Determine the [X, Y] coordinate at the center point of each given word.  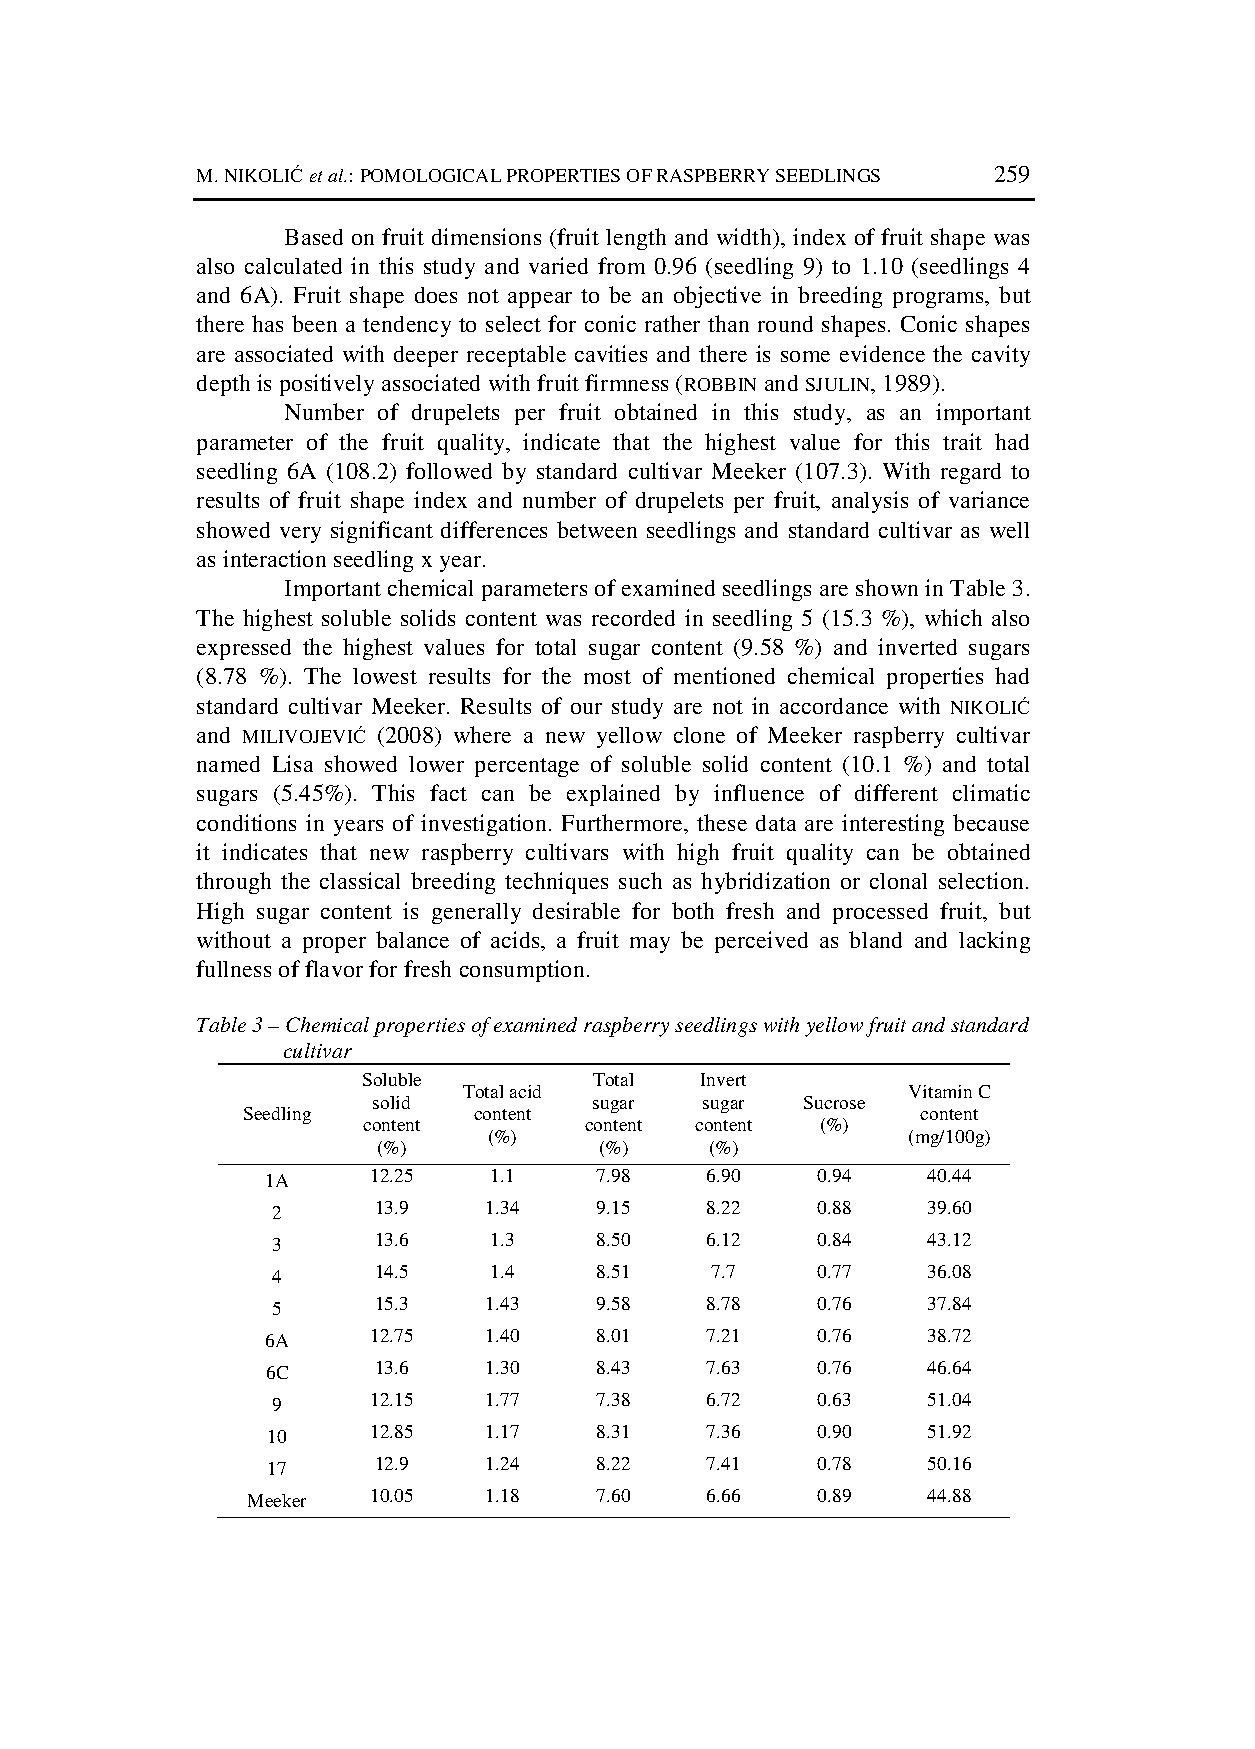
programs [939, 300]
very [300, 535]
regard [971, 473]
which [953, 617]
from [621, 265]
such [640, 880]
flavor [334, 968]
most [607, 677]
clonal [898, 881]
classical [360, 880]
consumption [522, 971]
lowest [385, 676]
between [597, 529]
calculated [293, 266]
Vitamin [940, 1091]
